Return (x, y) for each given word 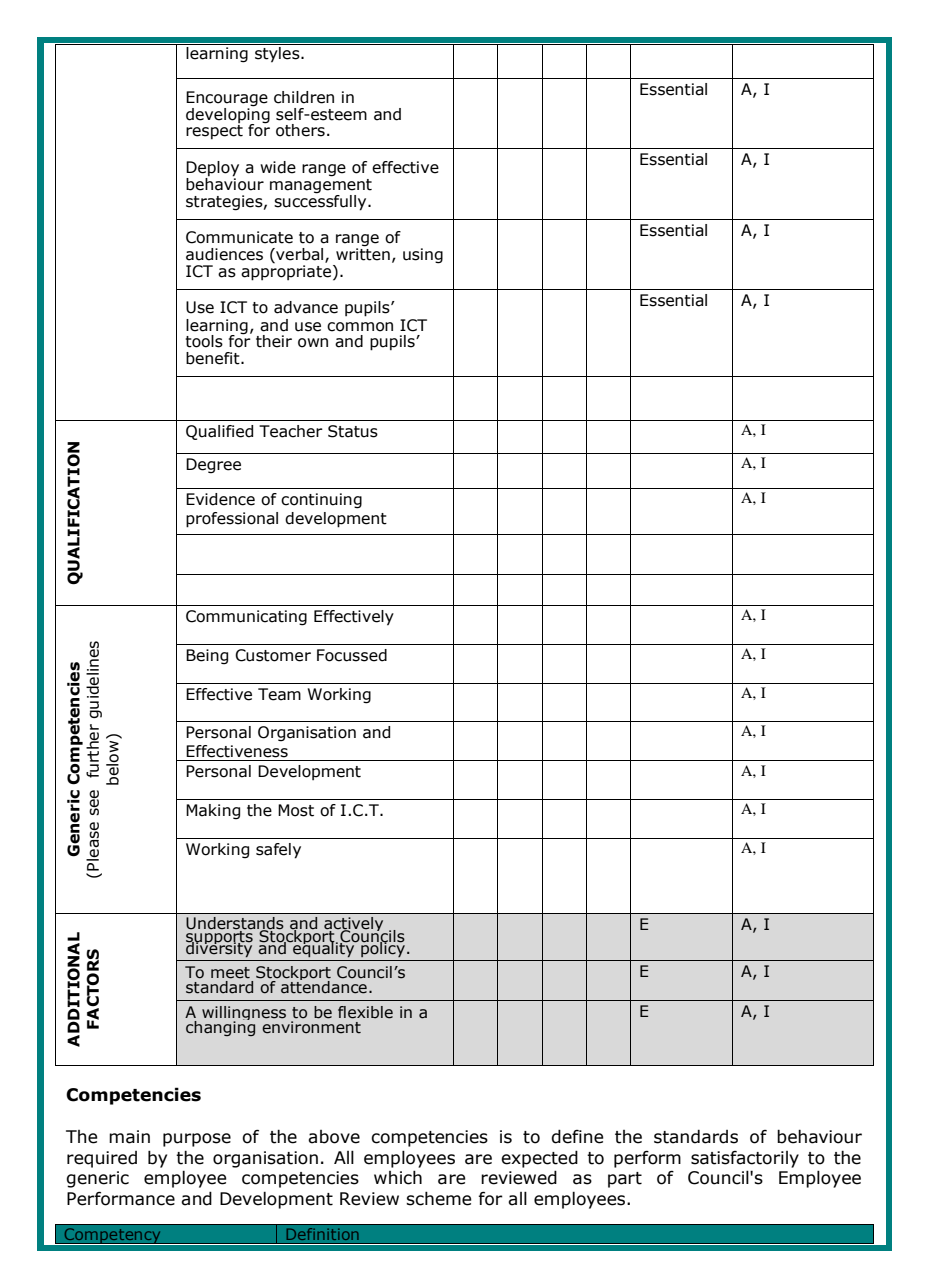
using (423, 256)
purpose (197, 1140)
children (304, 97)
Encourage (227, 99)
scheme (439, 1198)
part (625, 1180)
